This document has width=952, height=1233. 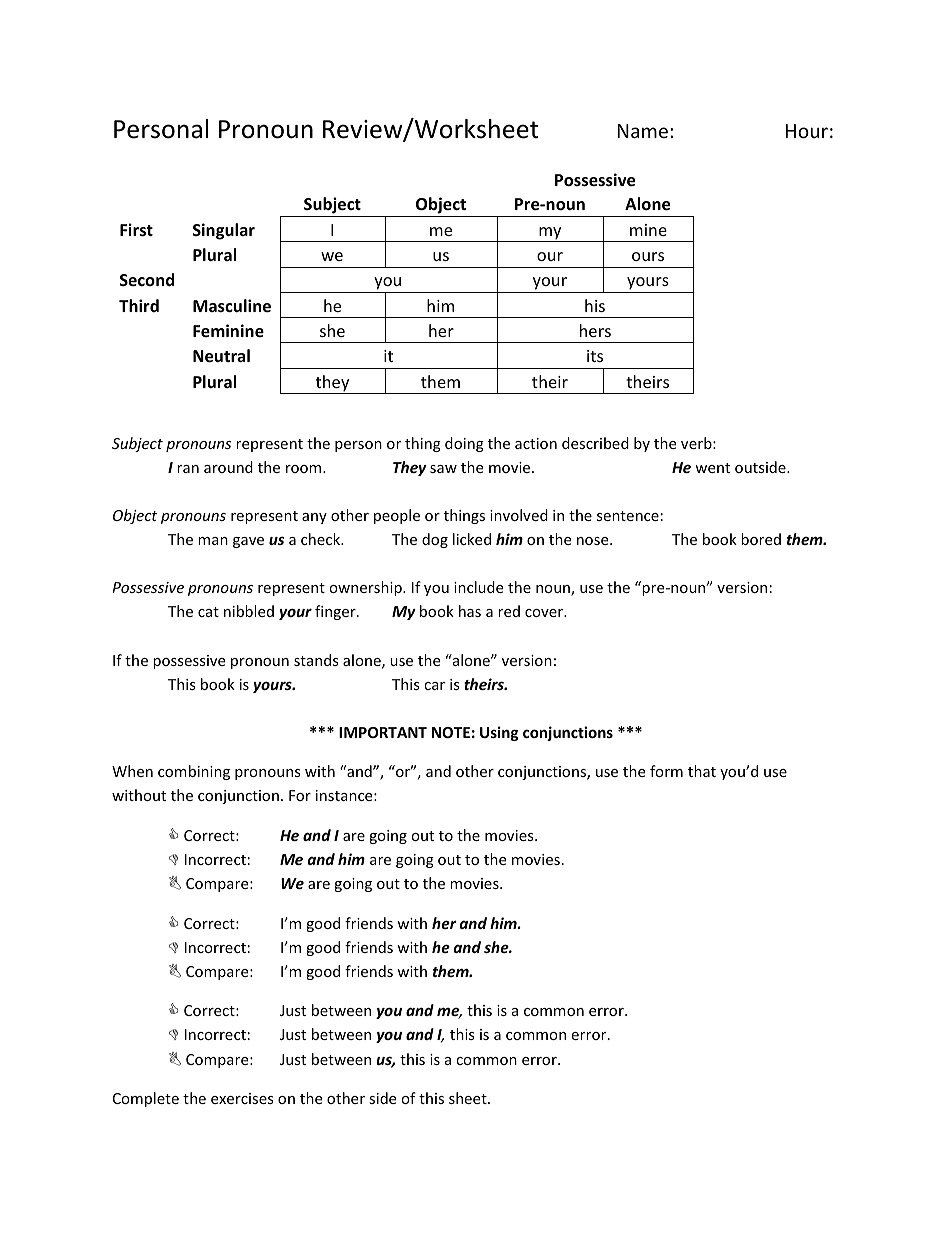 What do you see at coordinates (470, 611) in the document?
I see `has` at bounding box center [470, 611].
